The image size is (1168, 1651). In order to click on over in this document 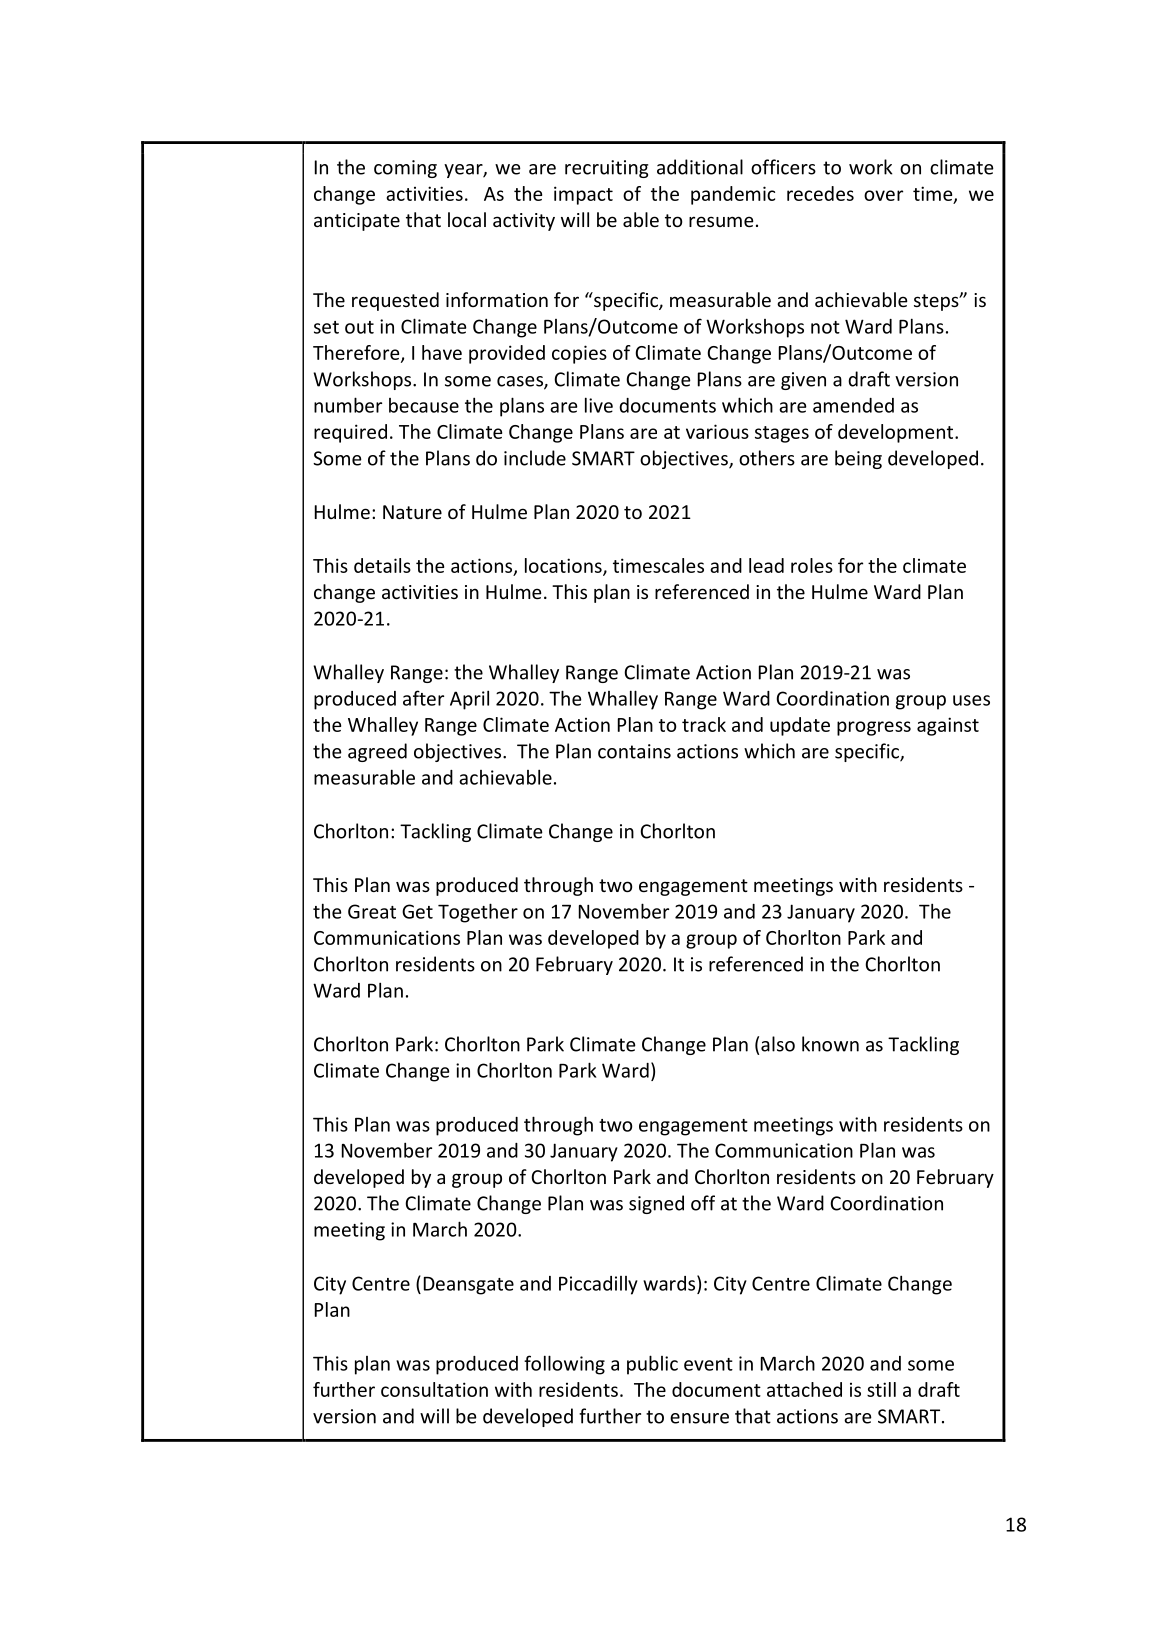, I will do `click(883, 195)`.
